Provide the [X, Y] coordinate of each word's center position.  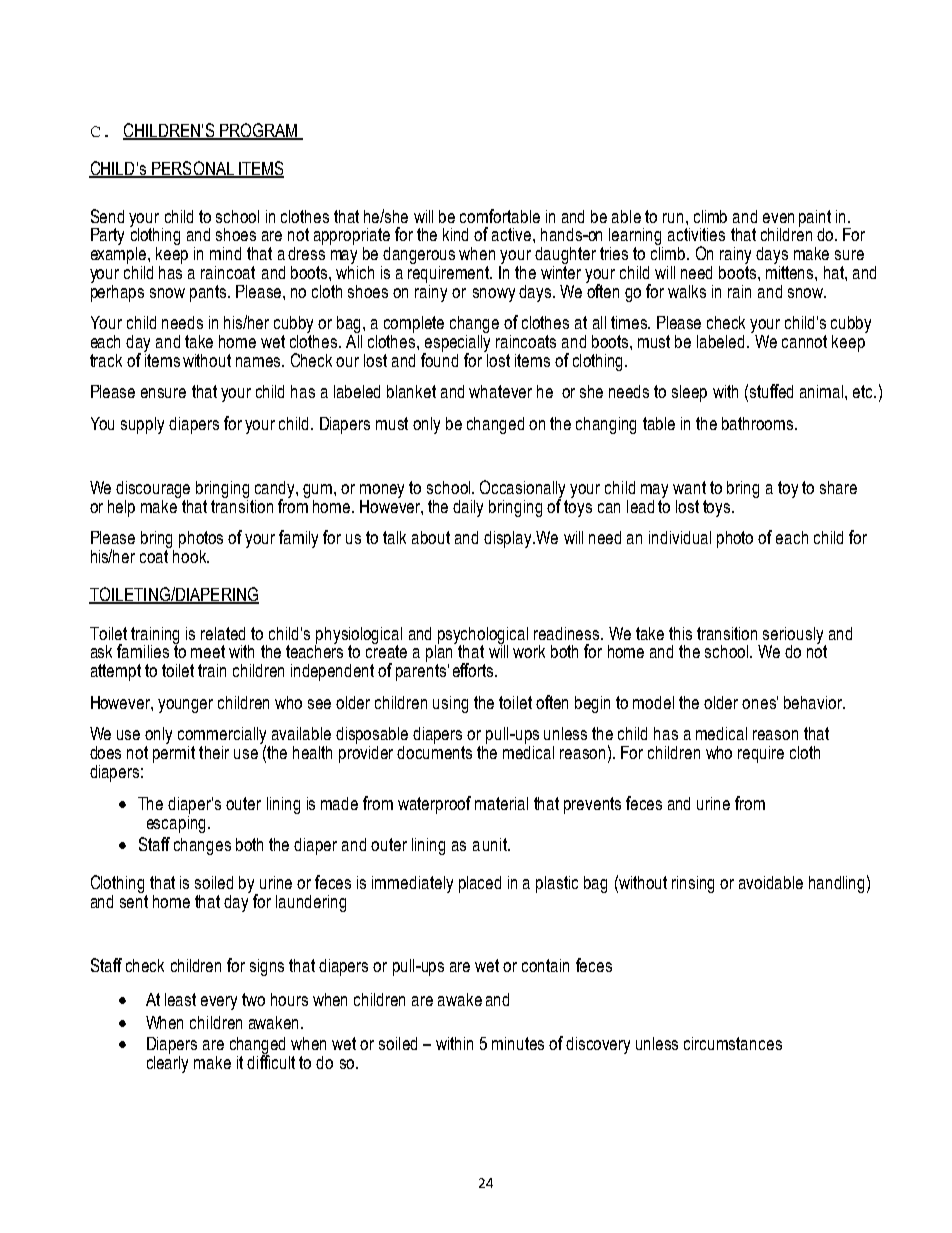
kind [455, 234]
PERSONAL [193, 169]
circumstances [733, 1043]
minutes [518, 1043]
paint [815, 219]
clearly [167, 1063]
